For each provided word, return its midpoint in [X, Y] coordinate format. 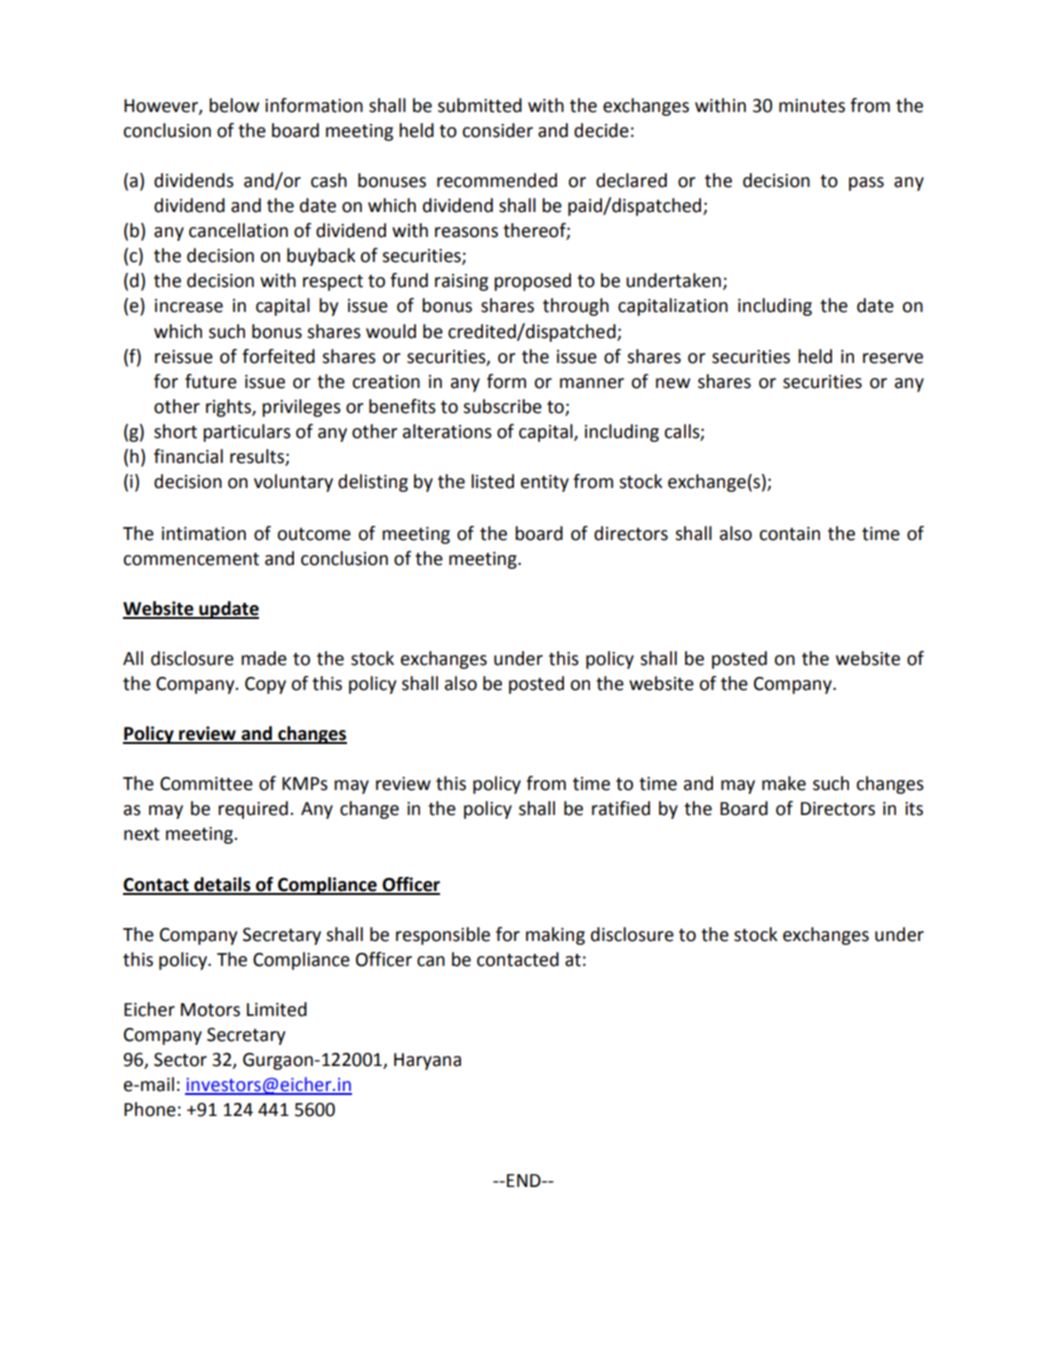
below [234, 105]
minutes [812, 106]
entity [545, 483]
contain [789, 534]
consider [497, 130]
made [264, 658]
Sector [180, 1060]
